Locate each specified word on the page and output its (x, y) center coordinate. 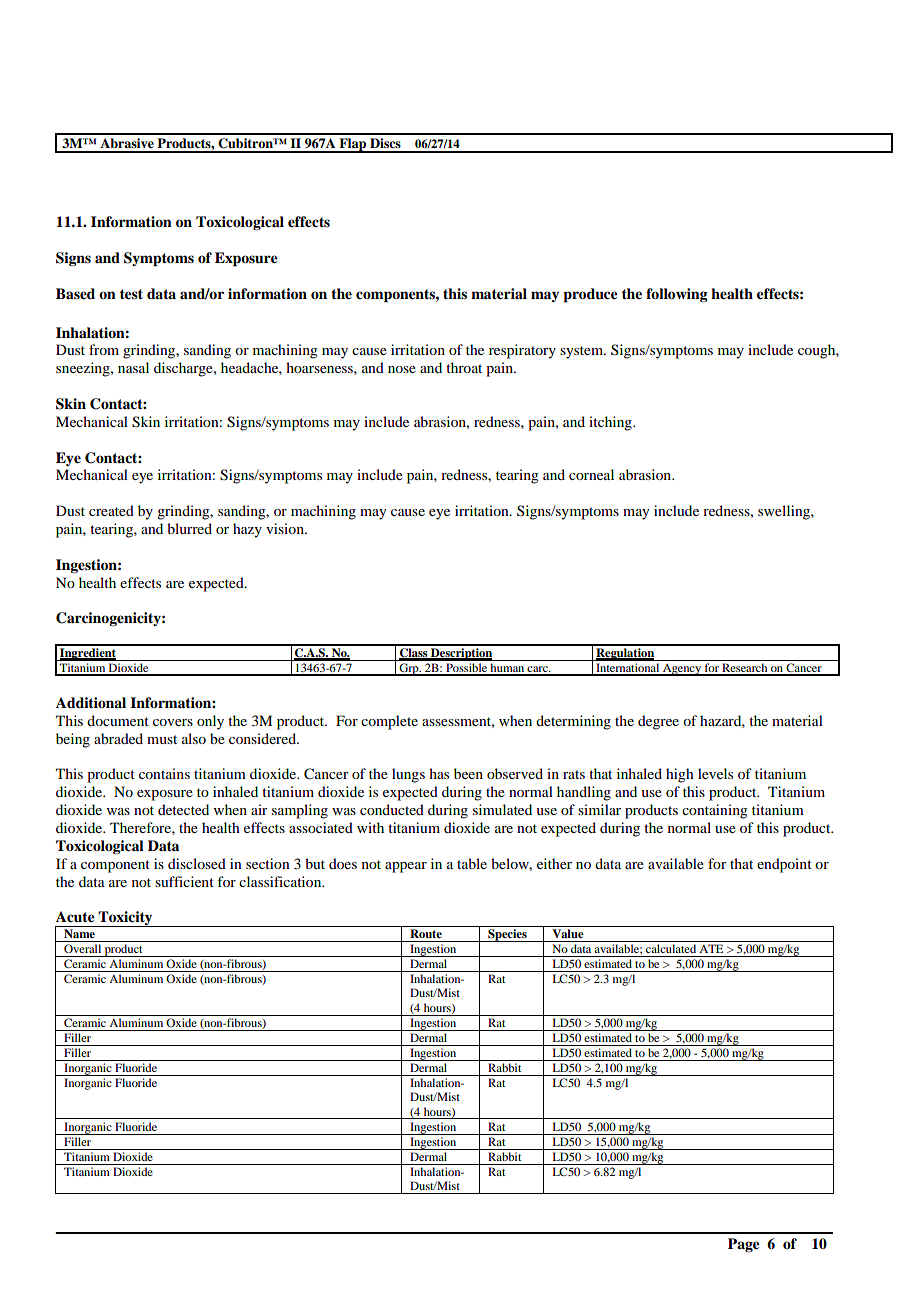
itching (611, 423)
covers (173, 722)
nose (402, 369)
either (554, 863)
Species (507, 935)
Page (744, 1245)
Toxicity (126, 919)
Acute (75, 917)
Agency (682, 670)
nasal (133, 367)
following (677, 295)
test (131, 294)
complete (389, 722)
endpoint (784, 865)
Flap (353, 145)
